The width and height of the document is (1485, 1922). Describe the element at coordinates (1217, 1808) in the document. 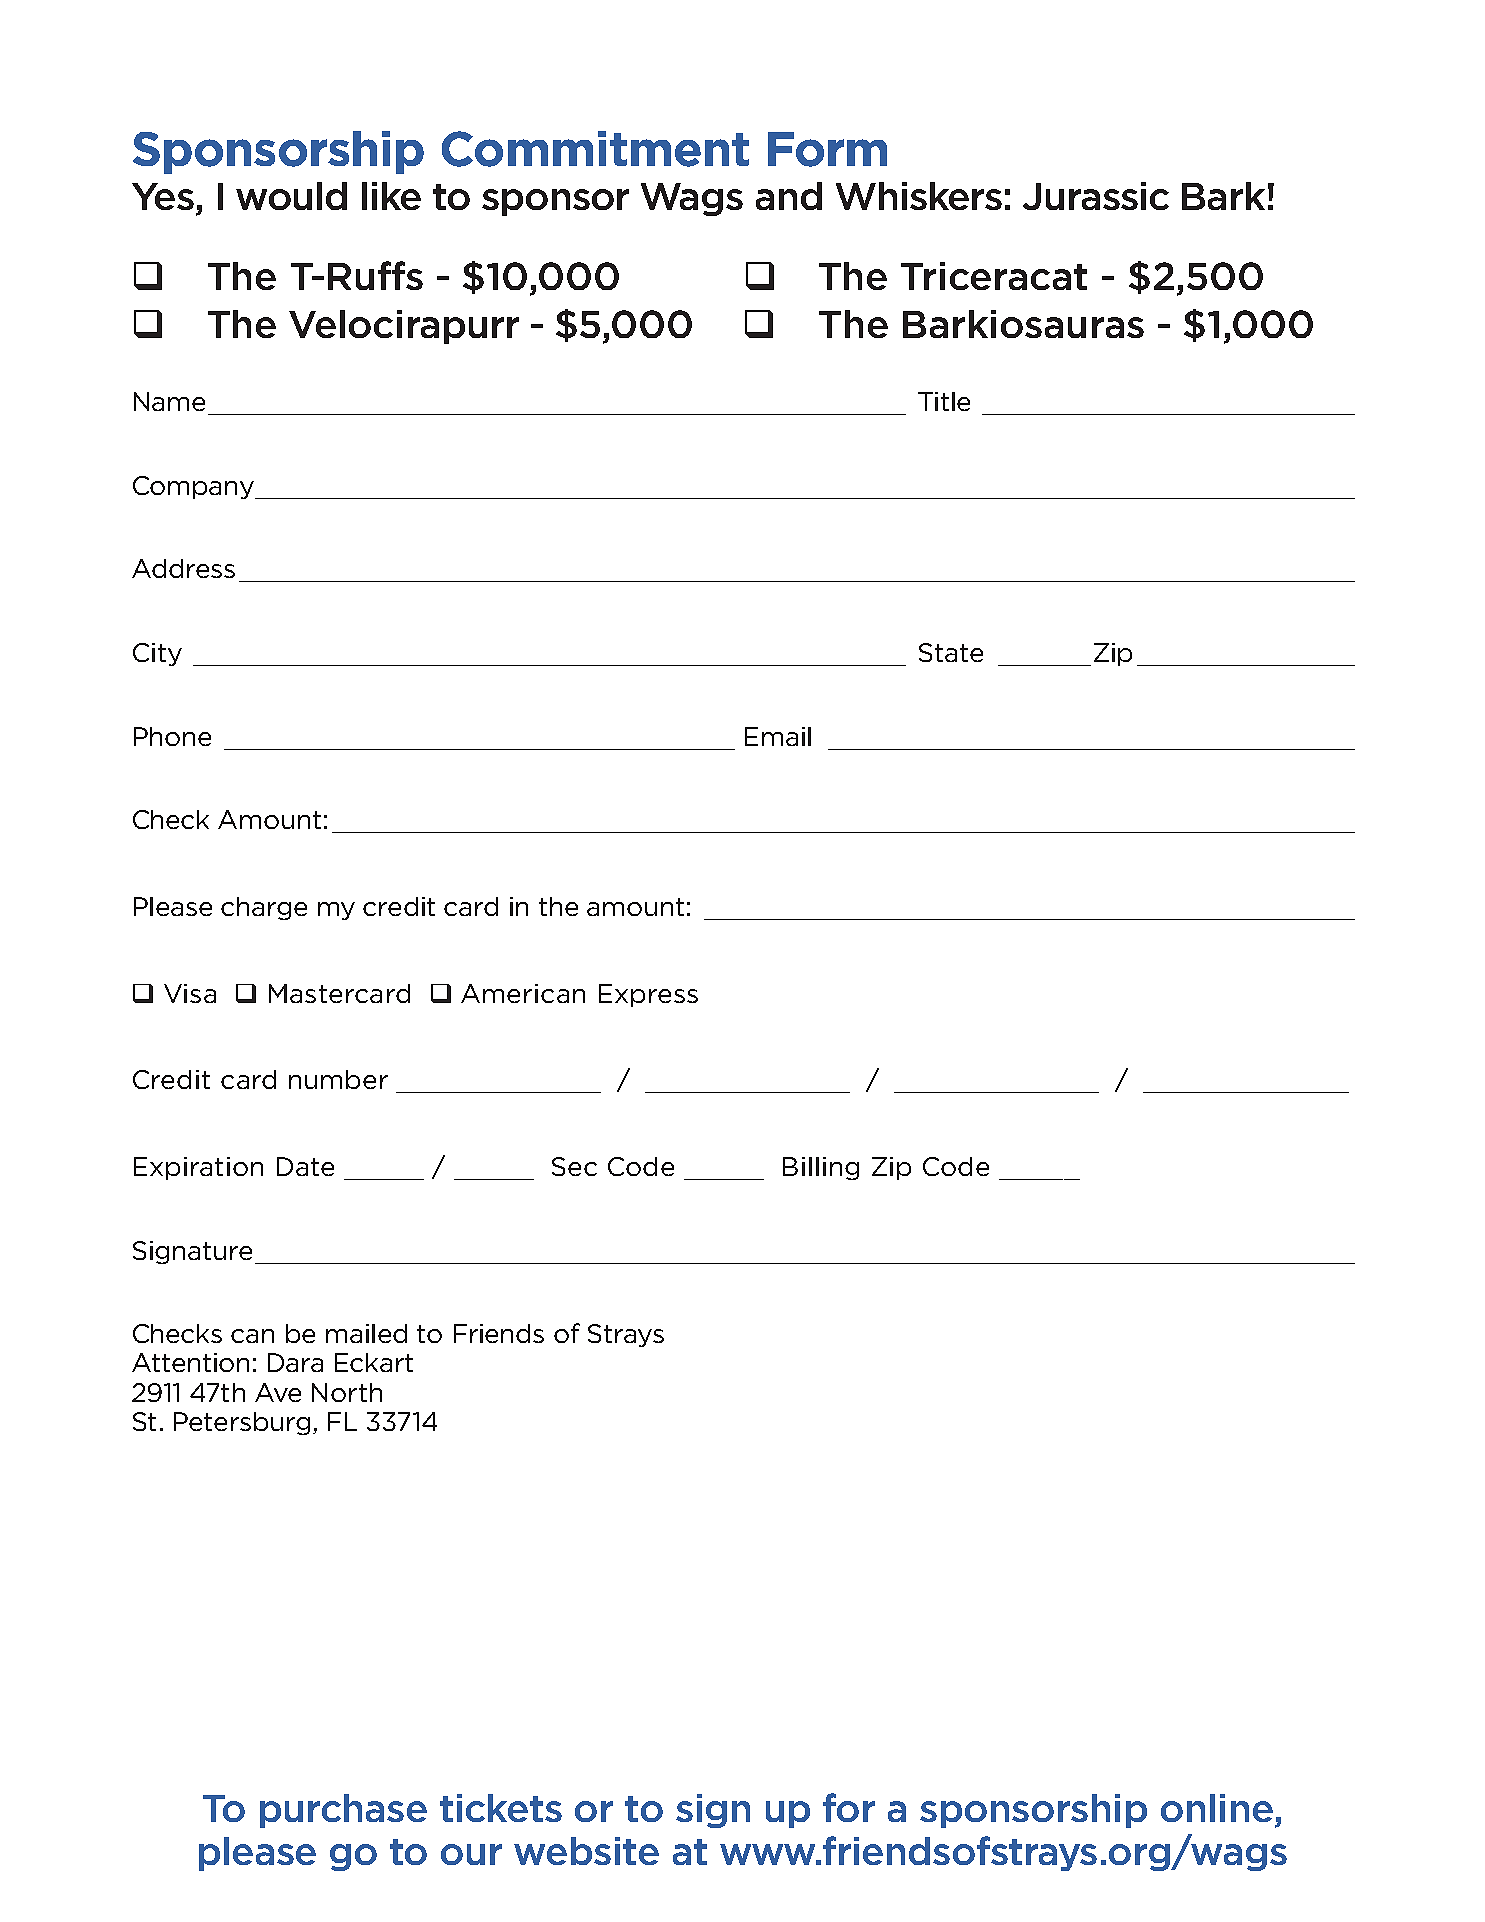

I see `online` at that location.
